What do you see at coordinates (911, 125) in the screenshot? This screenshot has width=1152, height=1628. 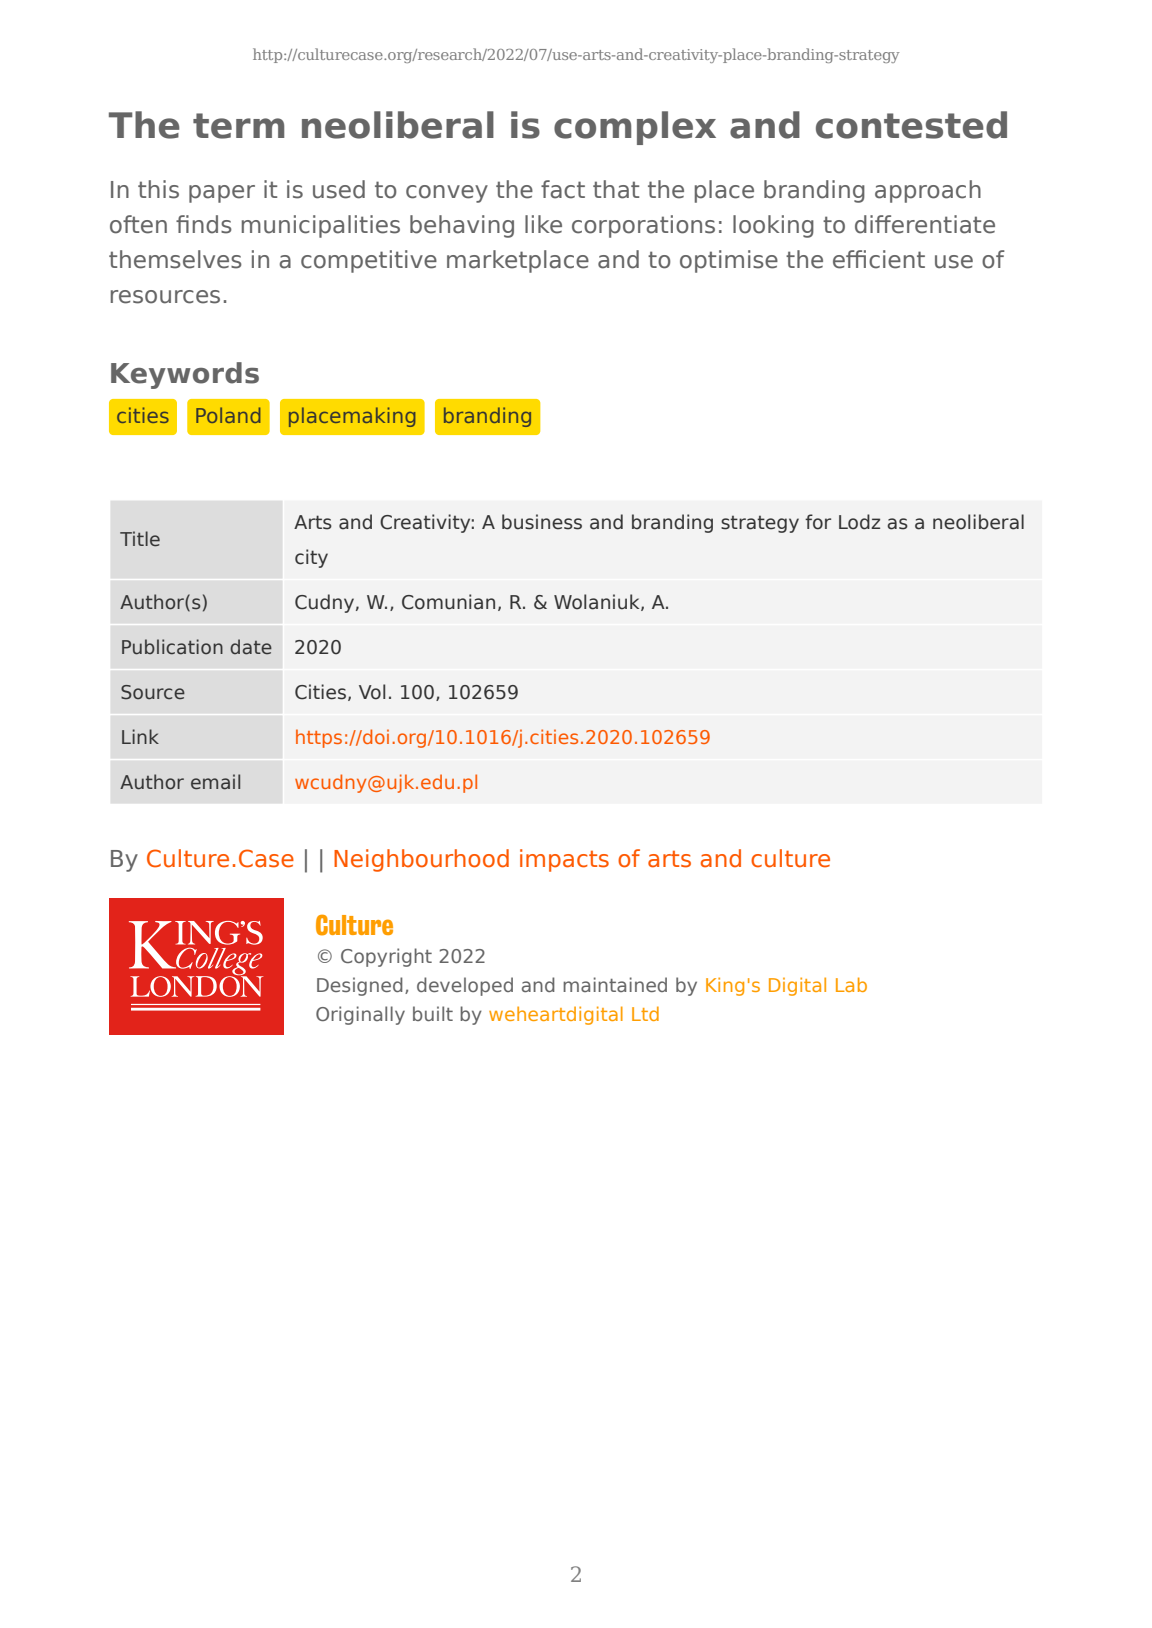 I see `contested` at bounding box center [911, 125].
